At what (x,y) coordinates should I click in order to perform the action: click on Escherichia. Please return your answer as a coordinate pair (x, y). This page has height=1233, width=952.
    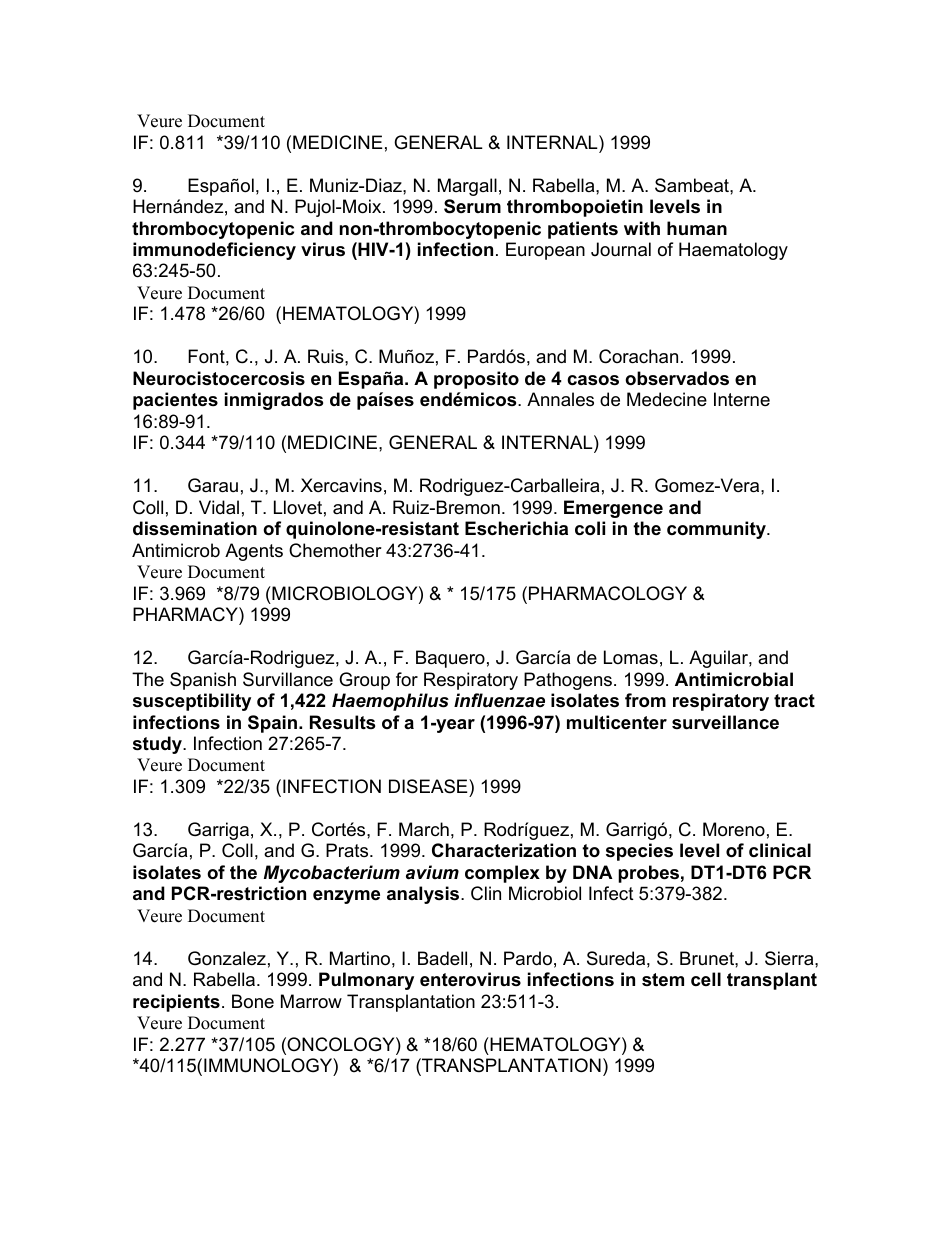
    Looking at the image, I should click on (516, 528).
